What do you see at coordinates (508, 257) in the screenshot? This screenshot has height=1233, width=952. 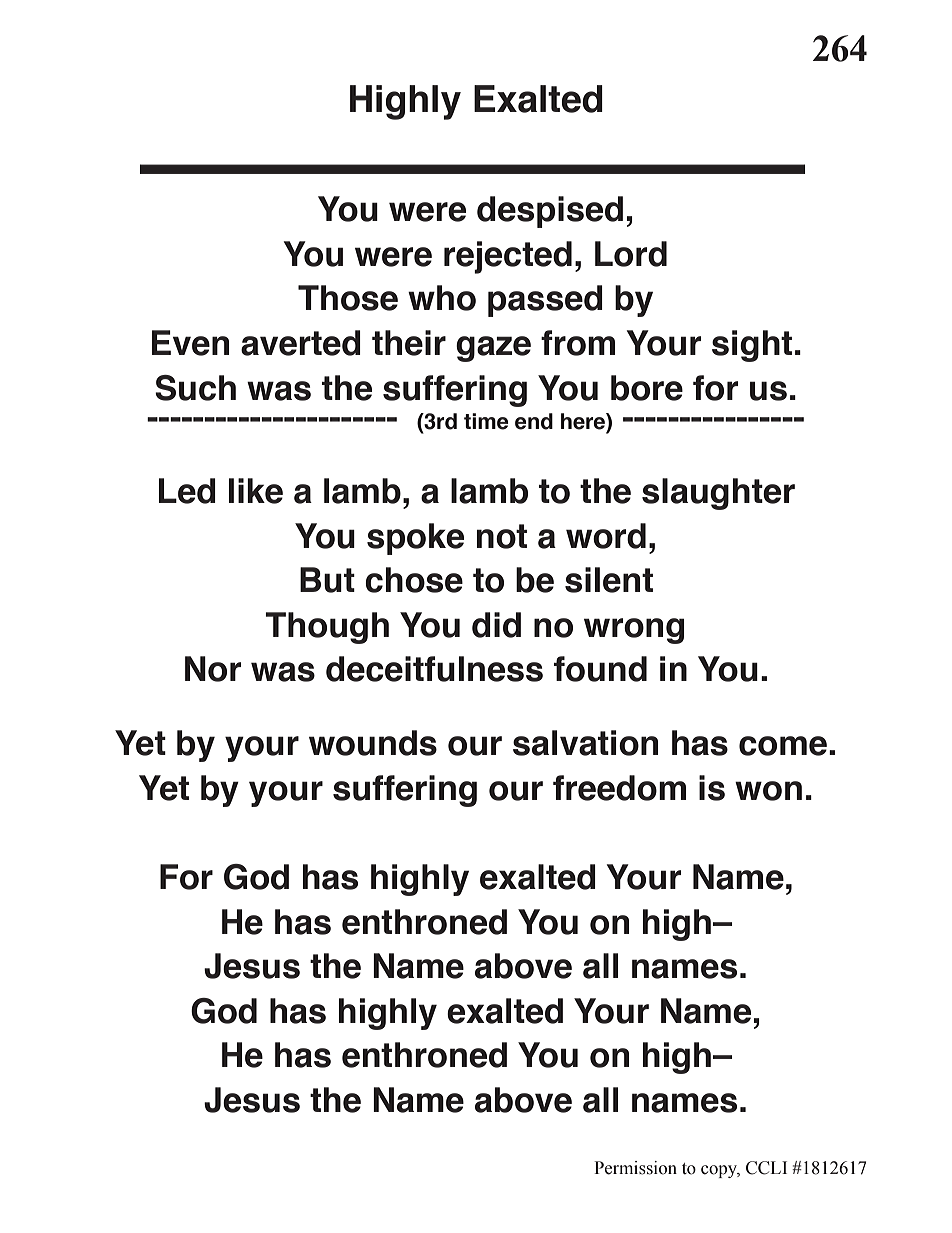 I see `rejected` at bounding box center [508, 257].
